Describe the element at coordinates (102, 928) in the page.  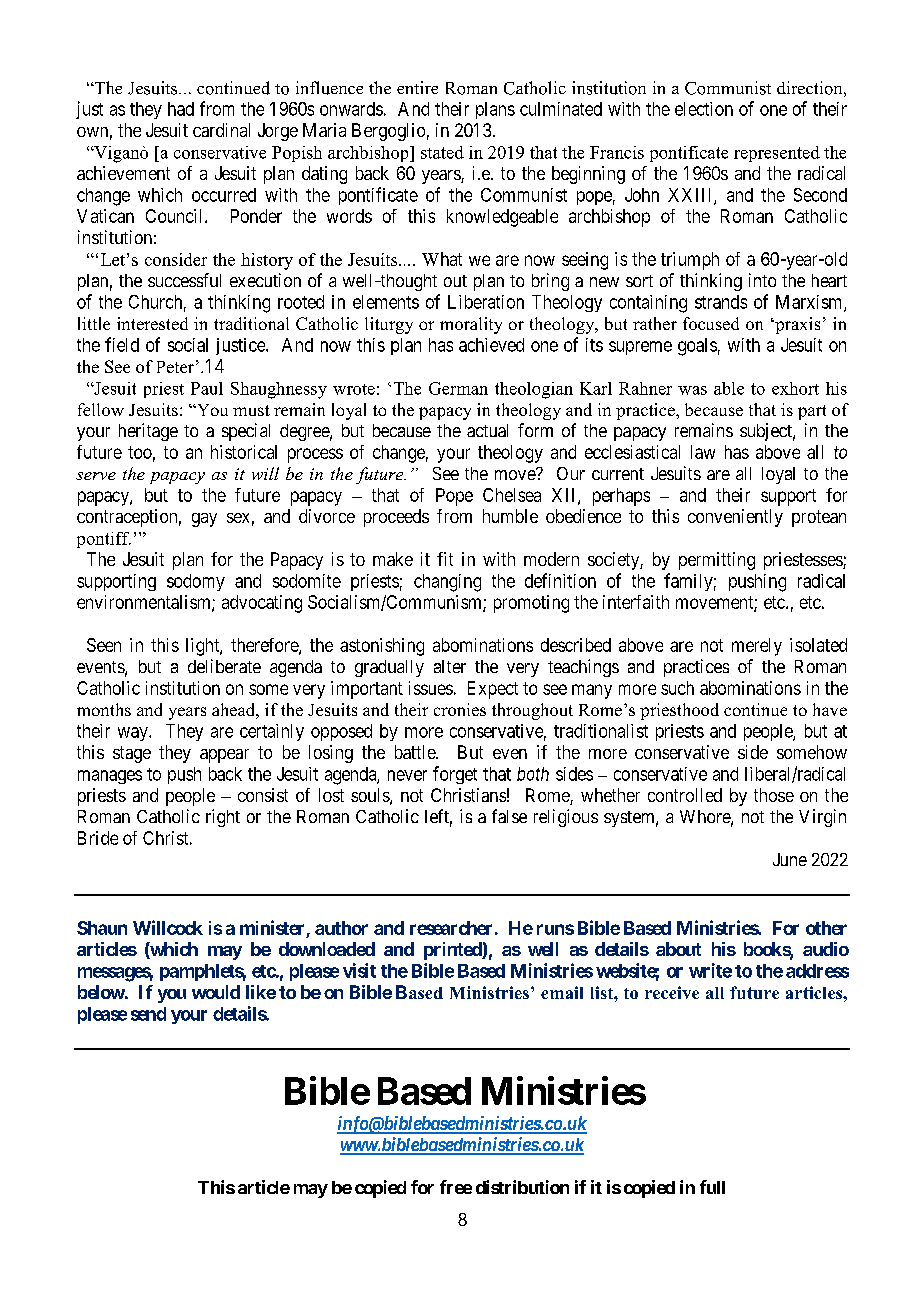
I see `Shaun` at that location.
